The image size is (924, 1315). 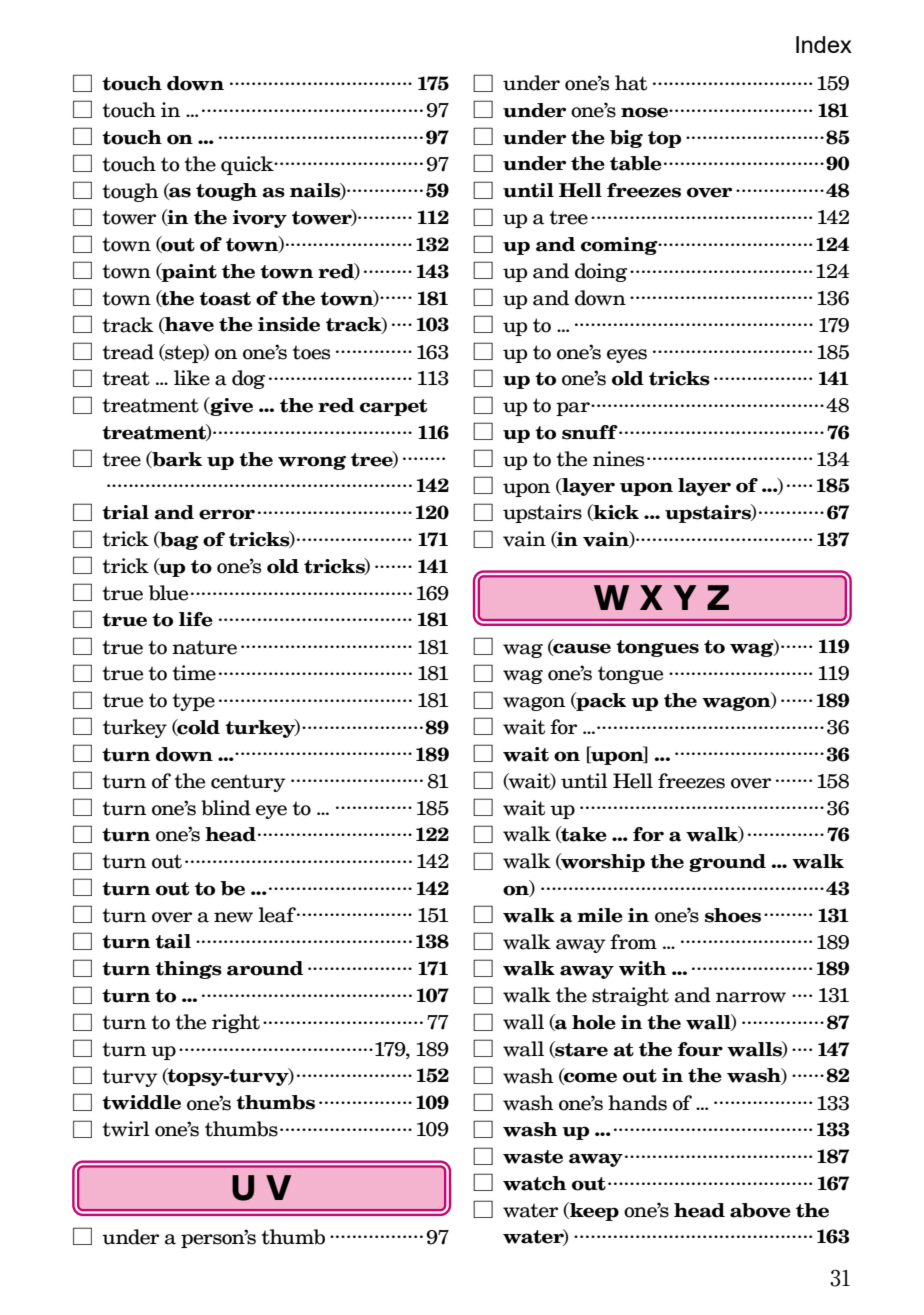 I want to click on life, so click(x=196, y=619).
